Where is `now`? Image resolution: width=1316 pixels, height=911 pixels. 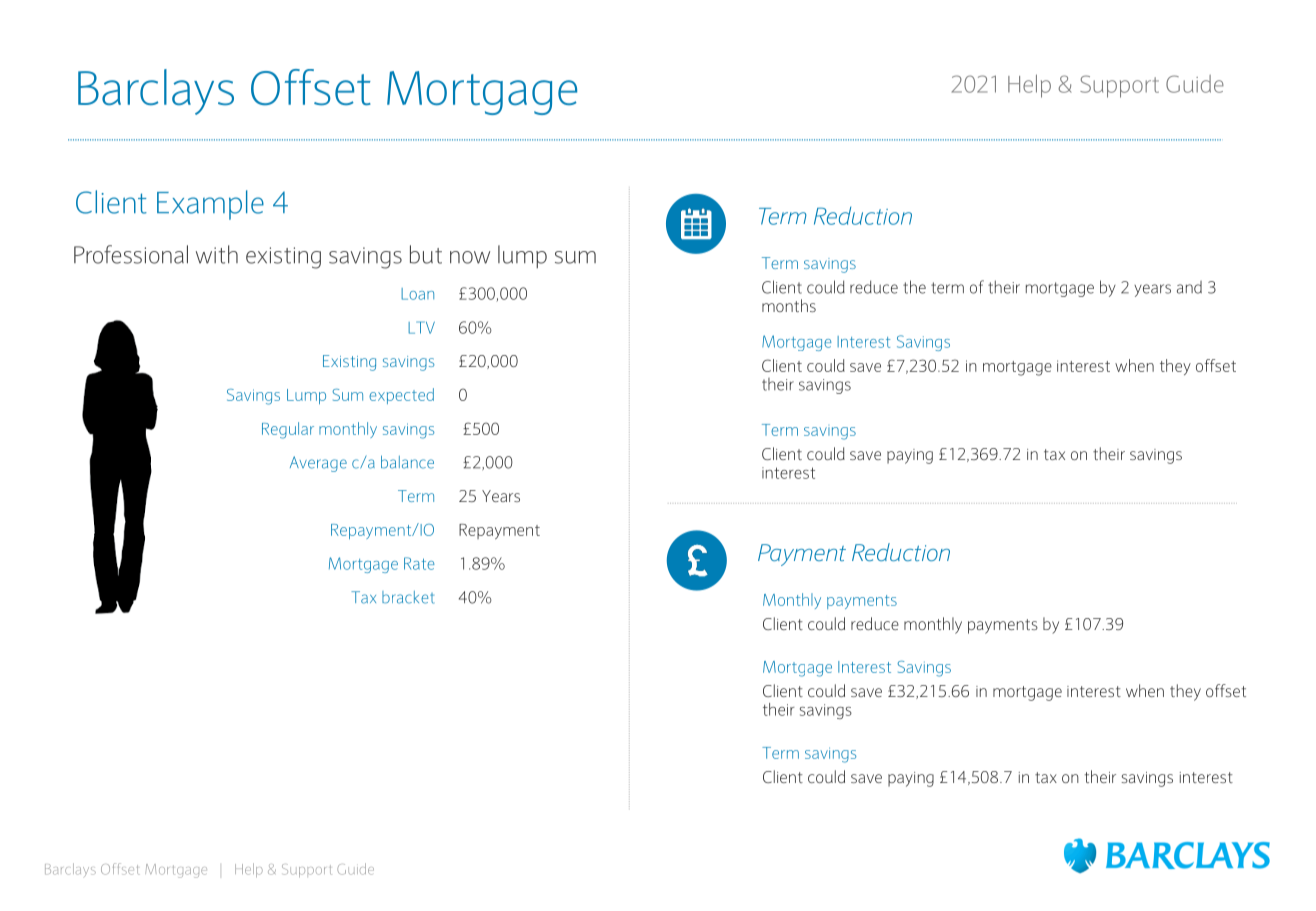 now is located at coordinates (470, 257).
